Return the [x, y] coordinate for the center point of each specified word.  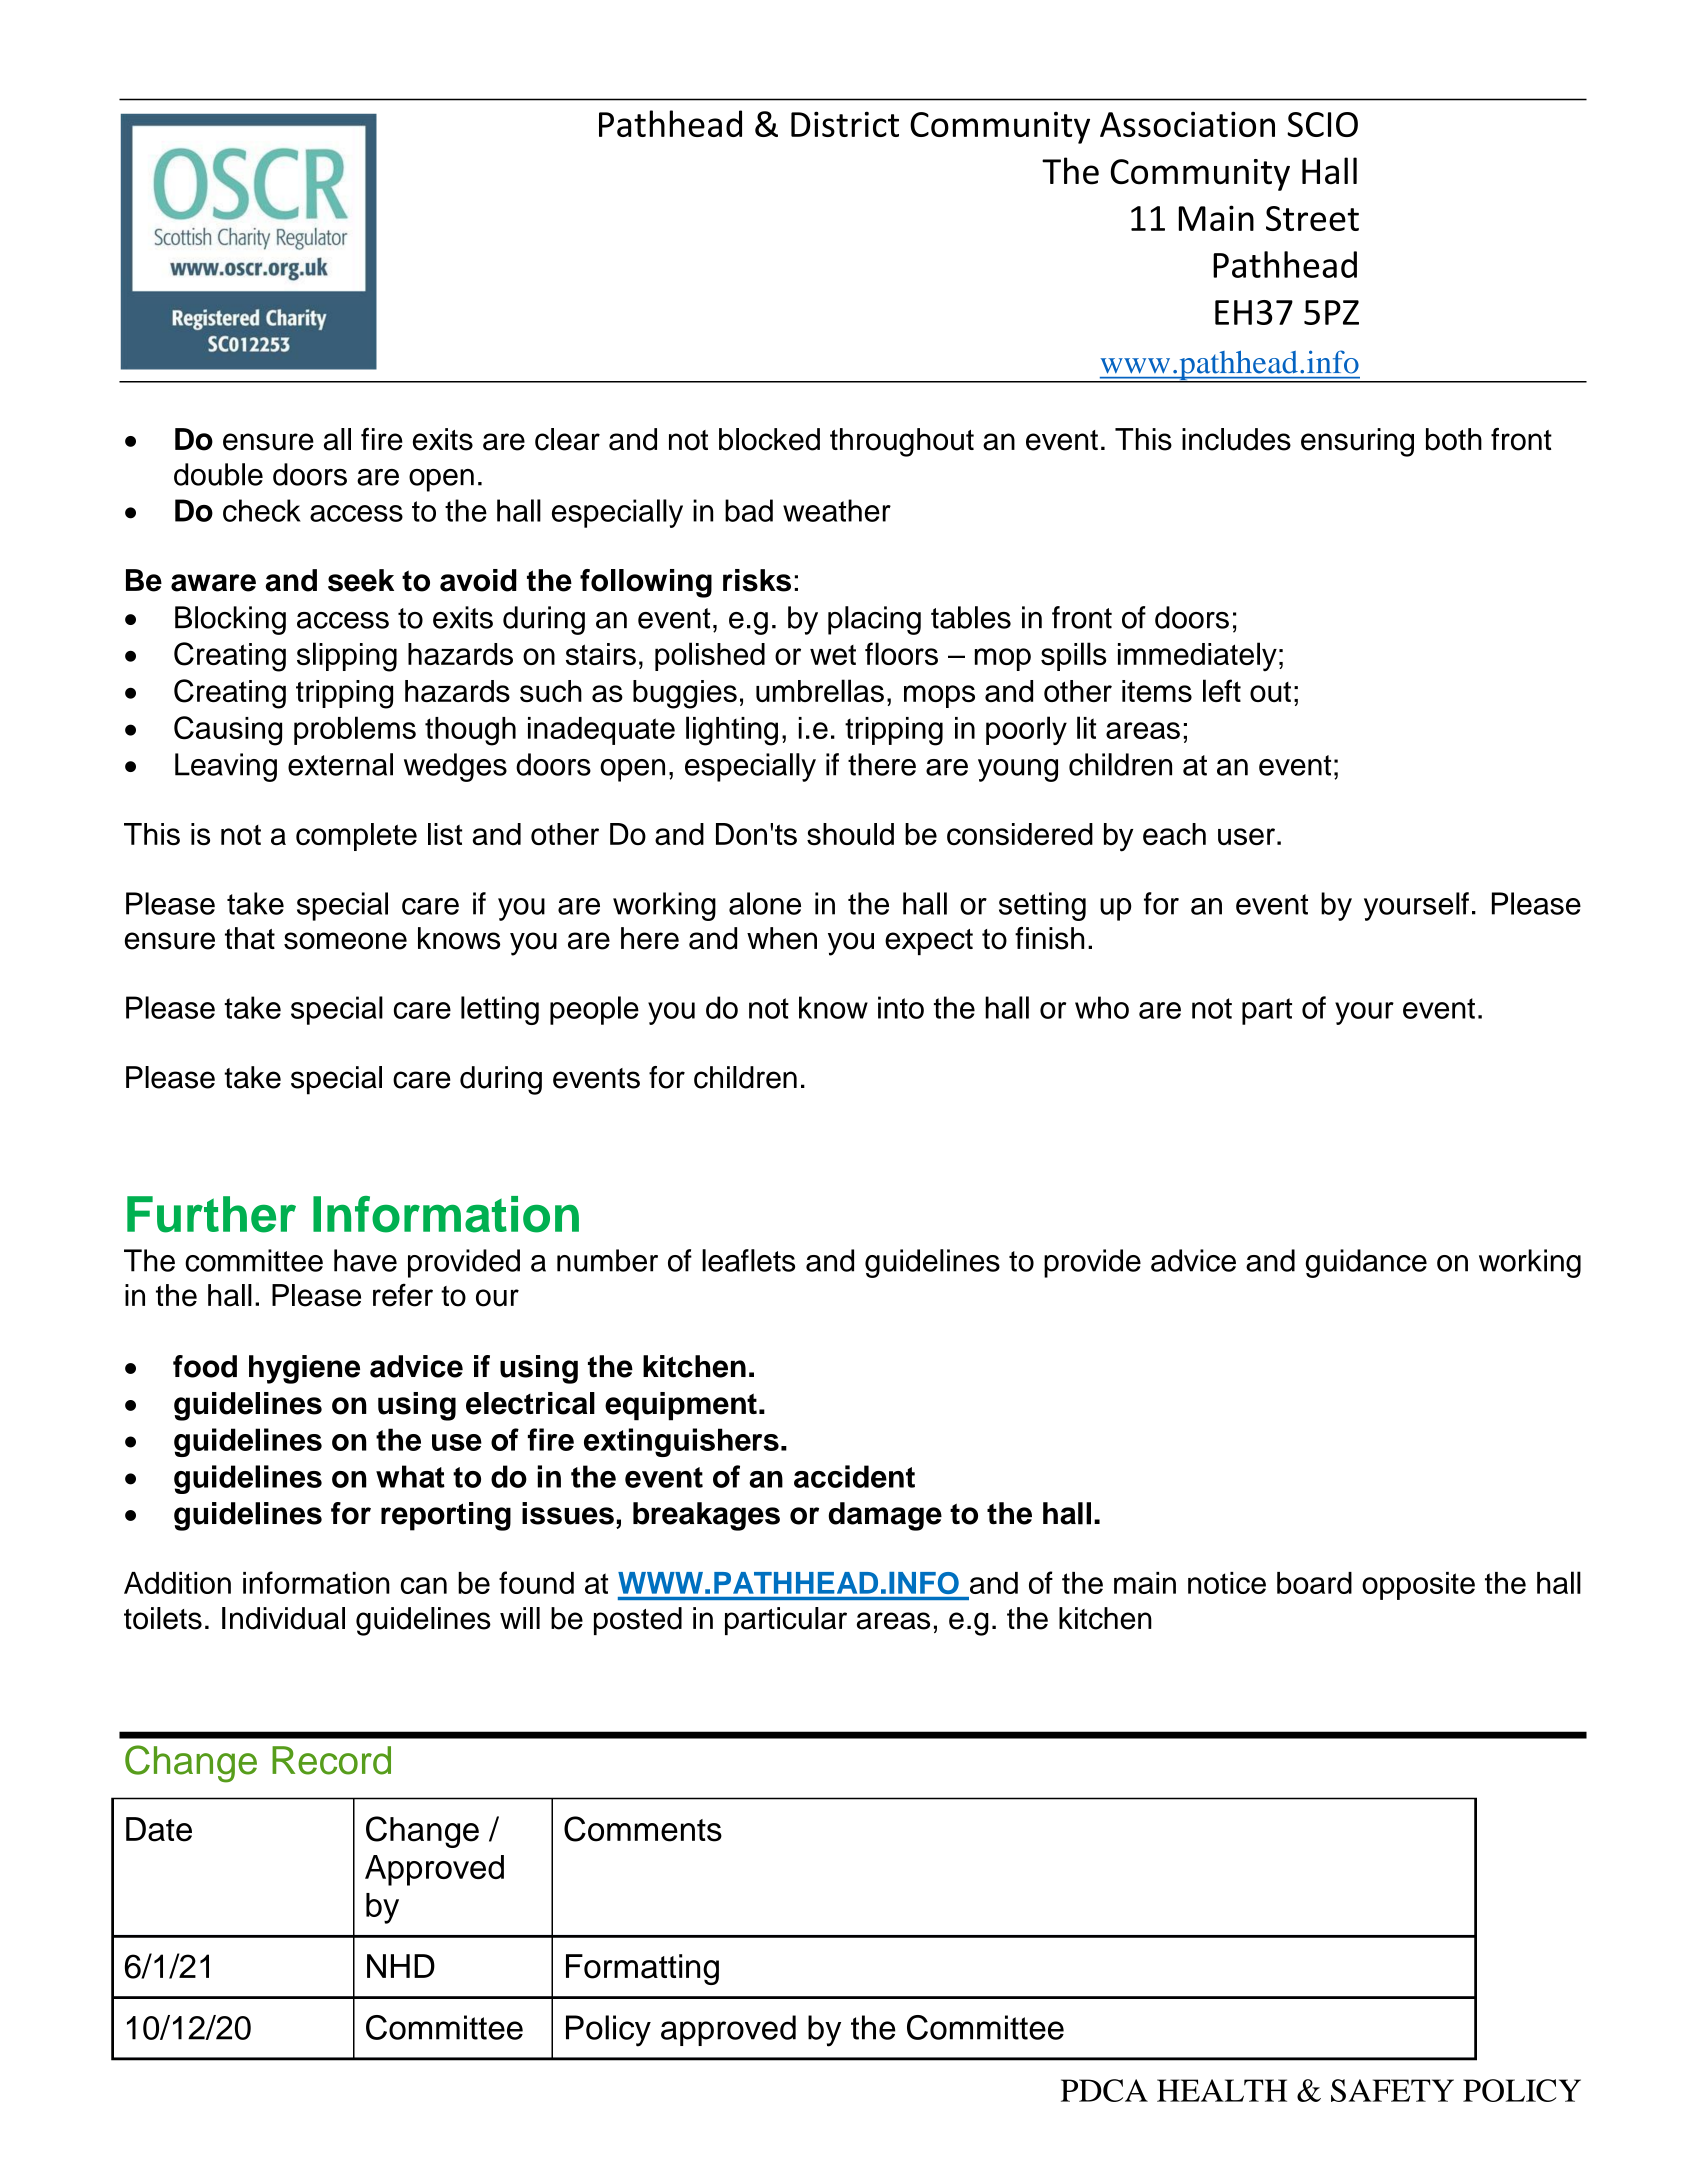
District [845, 124]
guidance [1366, 1263]
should [850, 834]
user [1246, 837]
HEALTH [1222, 2090]
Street [1312, 218]
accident [854, 1476]
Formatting [642, 1969]
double [218, 474]
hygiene [304, 1369]
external [340, 764]
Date [159, 1829]
